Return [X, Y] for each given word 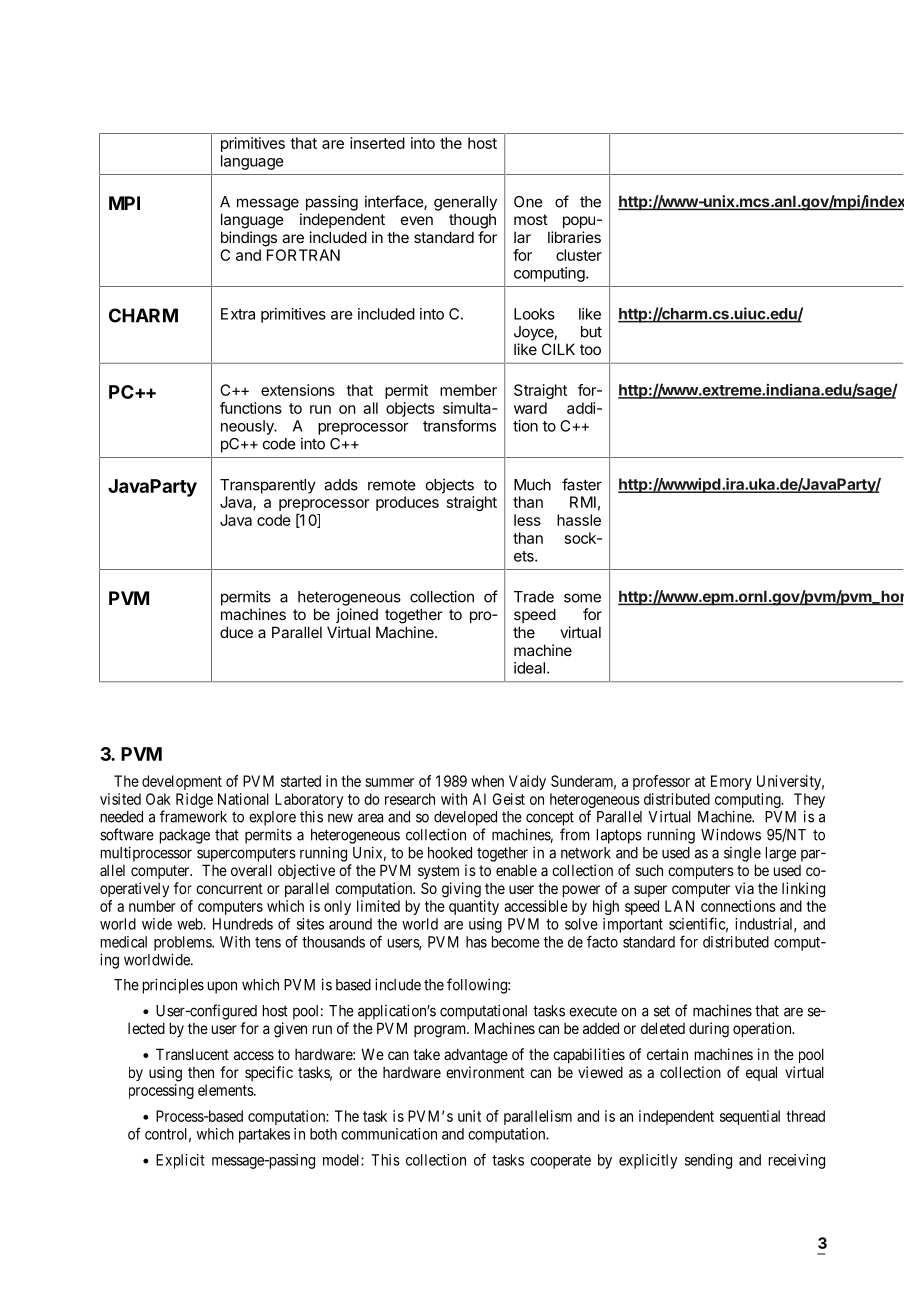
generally [465, 203]
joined [357, 615]
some [582, 598]
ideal [529, 668]
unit [469, 1116]
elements [226, 1090]
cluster [579, 255]
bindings [249, 239]
